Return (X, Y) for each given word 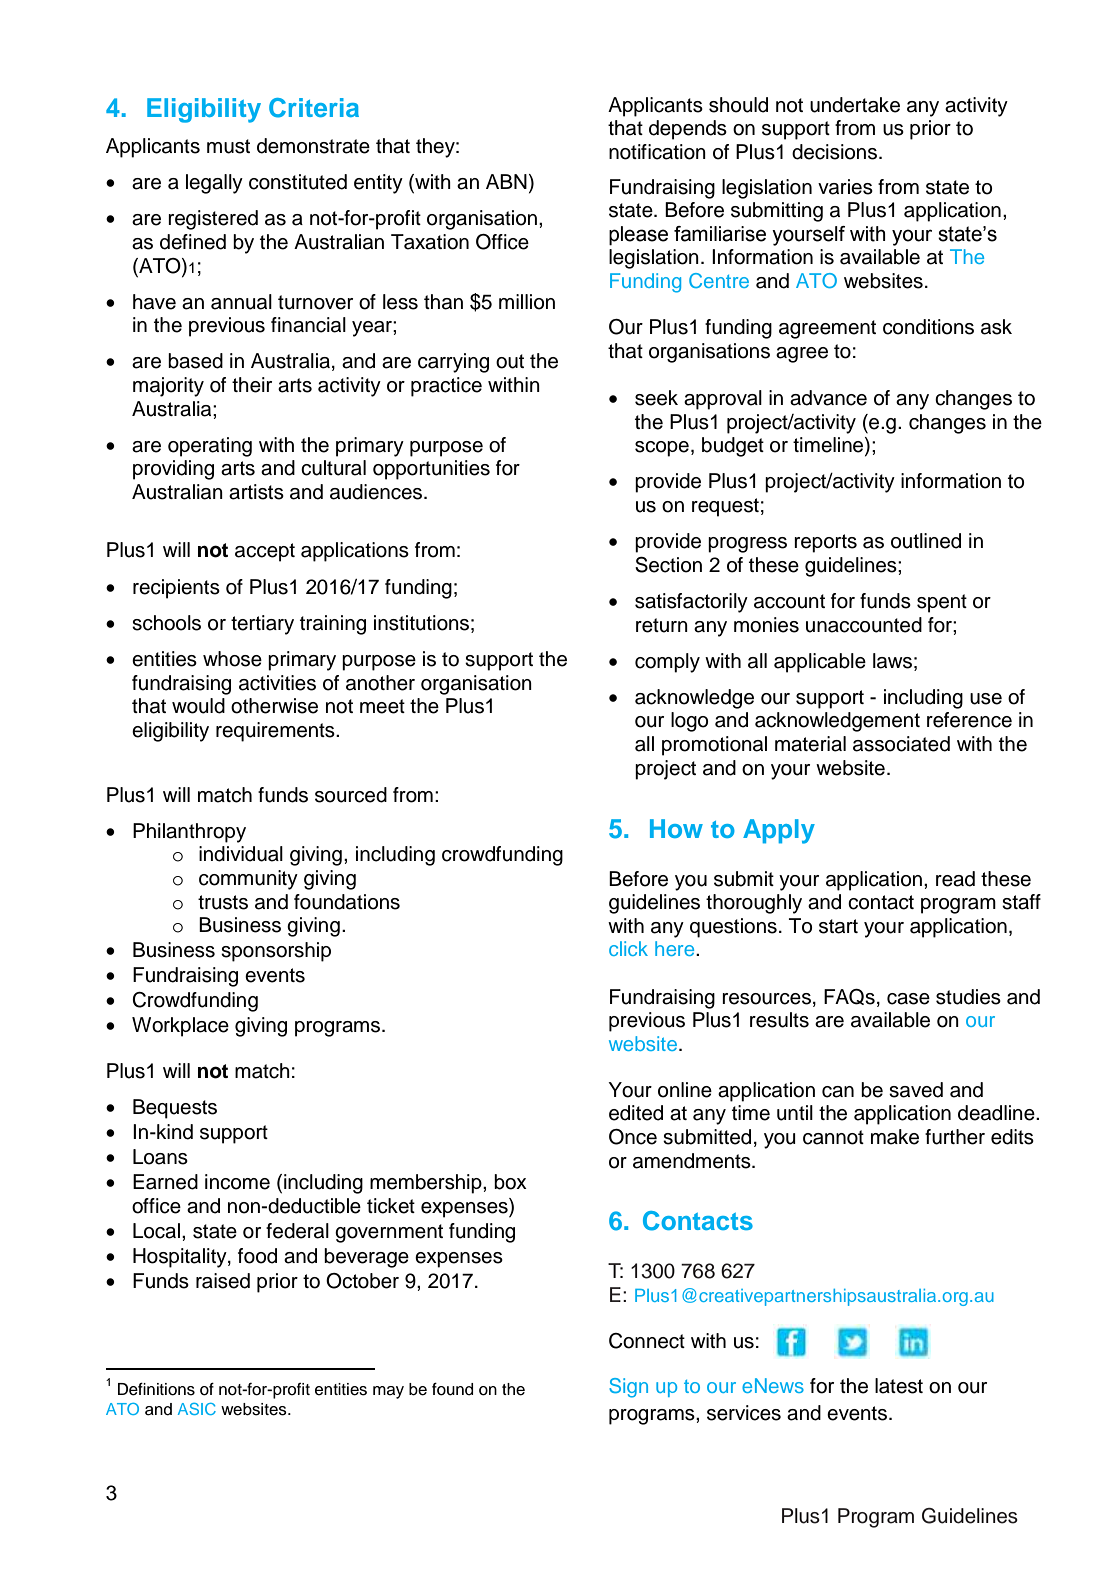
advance (828, 398)
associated (901, 744)
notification (657, 152)
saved (916, 1090)
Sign (628, 1388)
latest (899, 1386)
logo (689, 722)
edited (636, 1113)
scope (662, 449)
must (228, 146)
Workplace (180, 1027)
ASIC (197, 1409)
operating (210, 447)
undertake (855, 105)
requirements (276, 732)
